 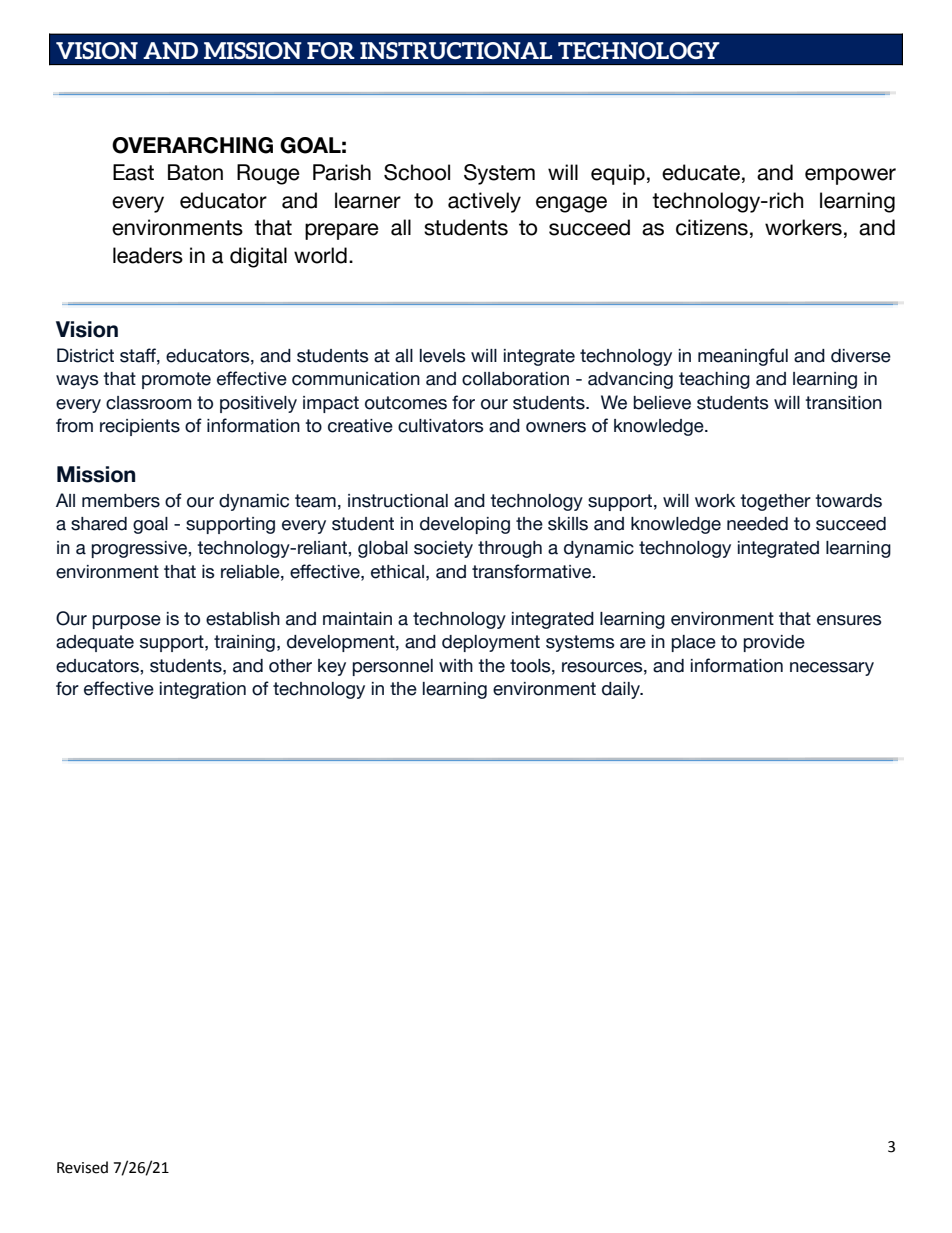 What do you see at coordinates (622, 690) in the screenshot?
I see `daily` at bounding box center [622, 690].
